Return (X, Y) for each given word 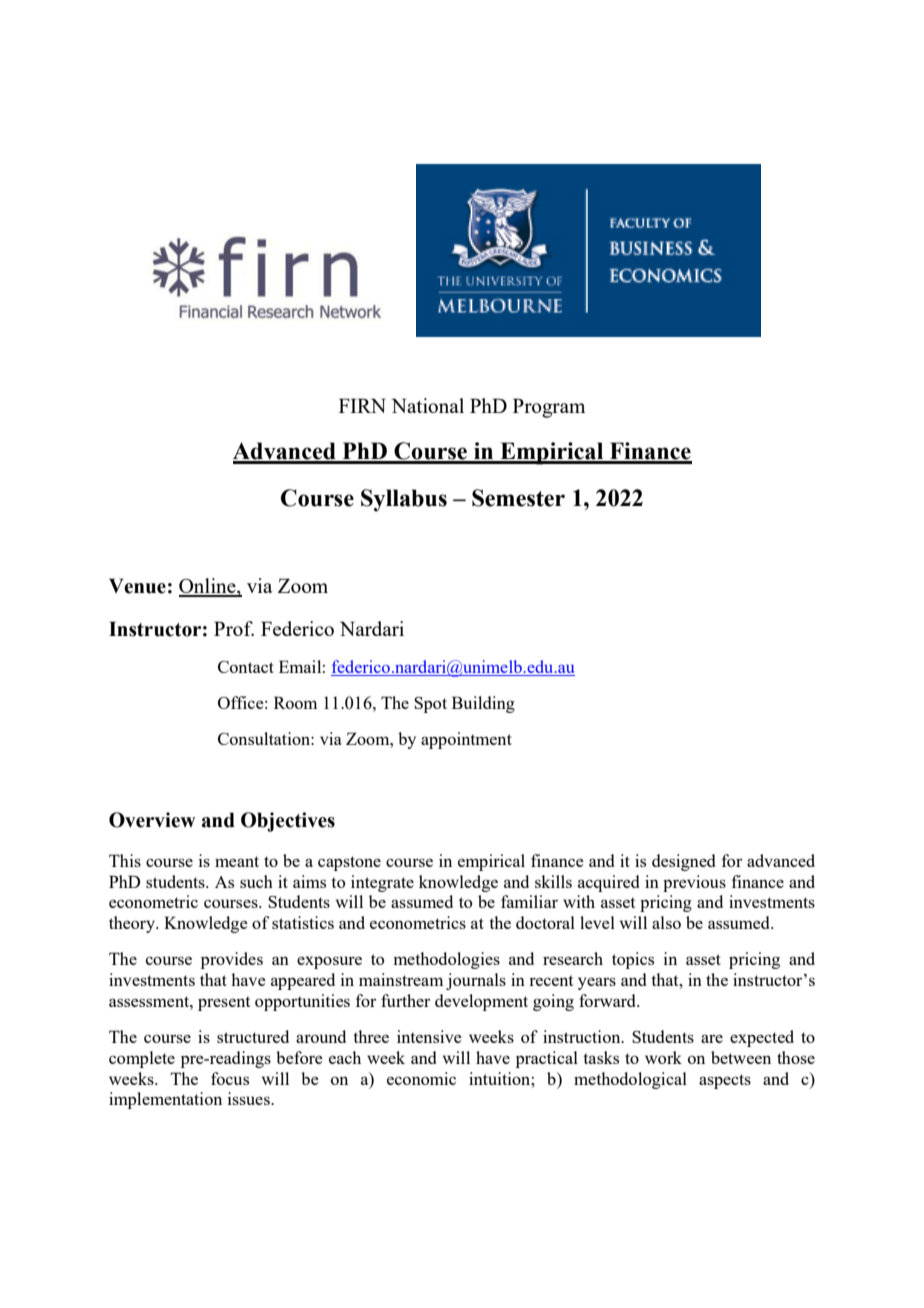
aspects (725, 1081)
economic (421, 1078)
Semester (518, 498)
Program (549, 408)
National (428, 405)
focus (230, 1078)
